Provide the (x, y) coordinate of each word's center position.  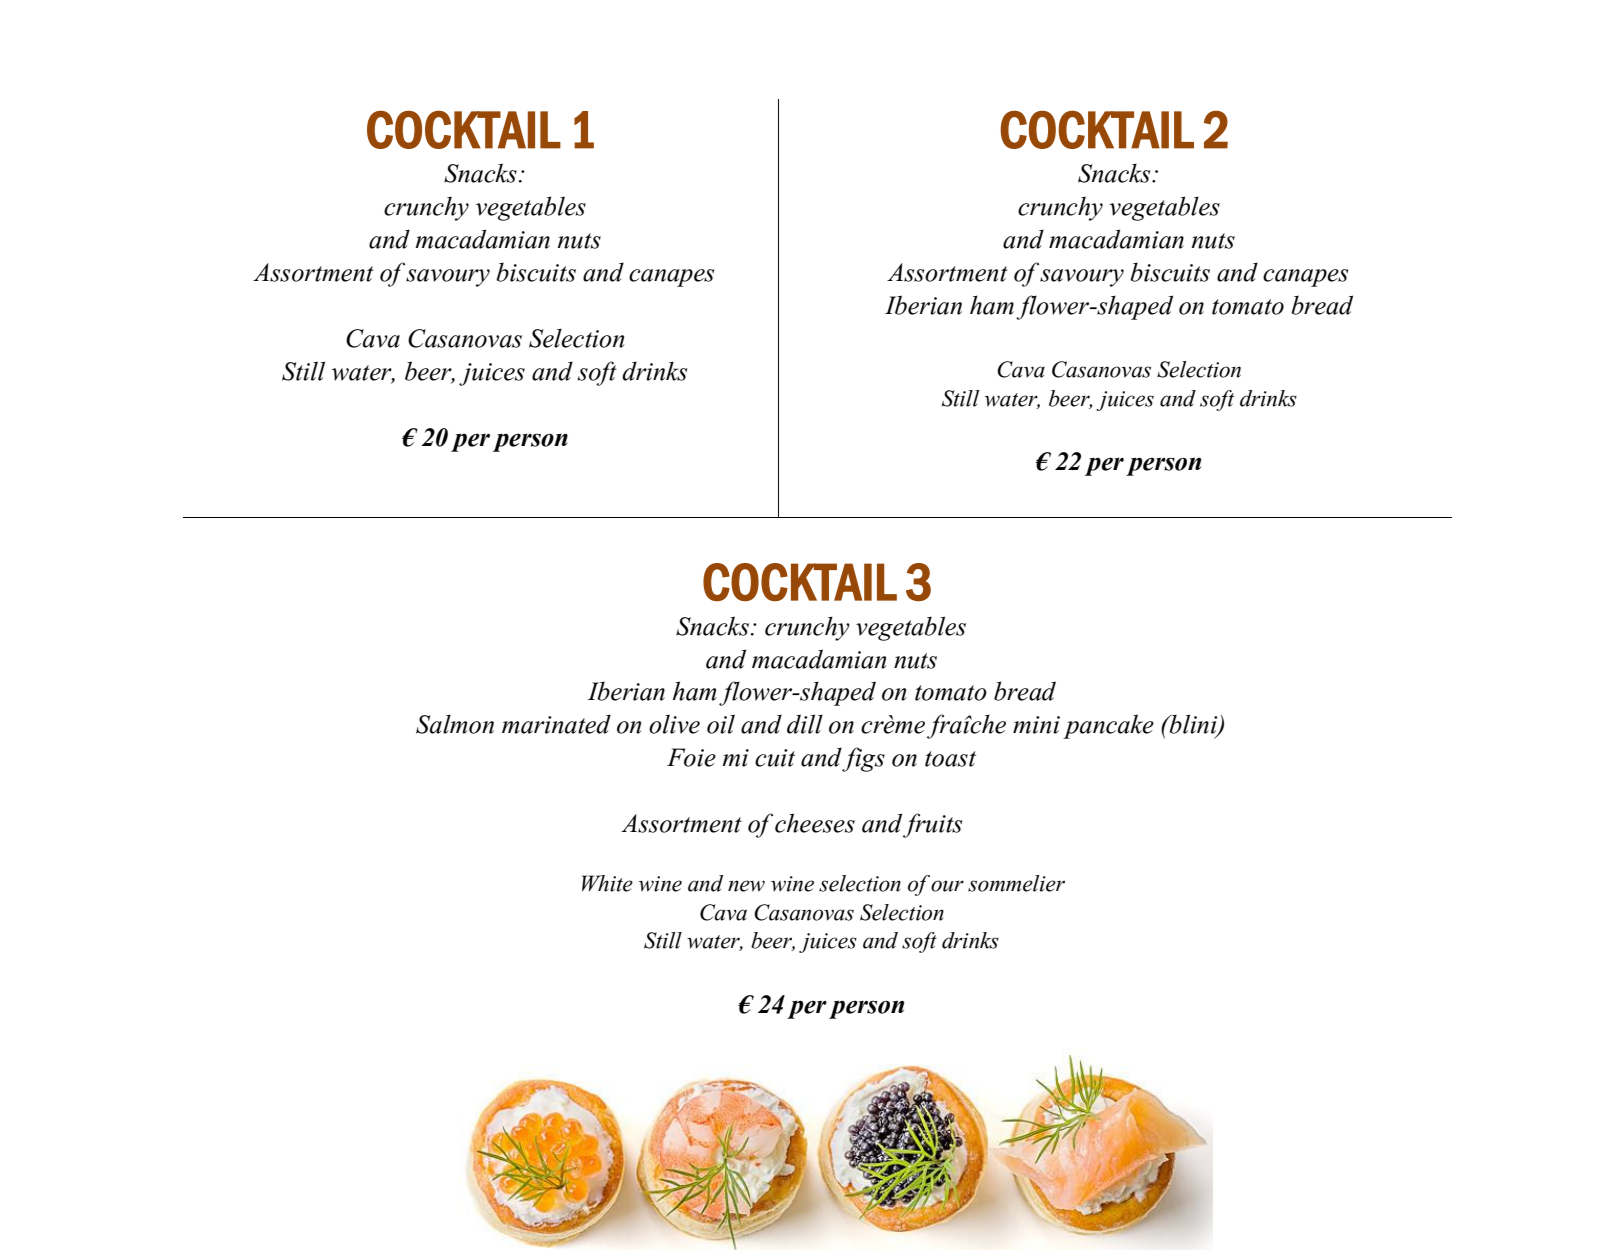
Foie (691, 757)
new (746, 886)
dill (805, 724)
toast (950, 759)
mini (1036, 725)
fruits (932, 825)
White (607, 883)
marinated (556, 724)
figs (863, 759)
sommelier (1016, 883)
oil (721, 724)
